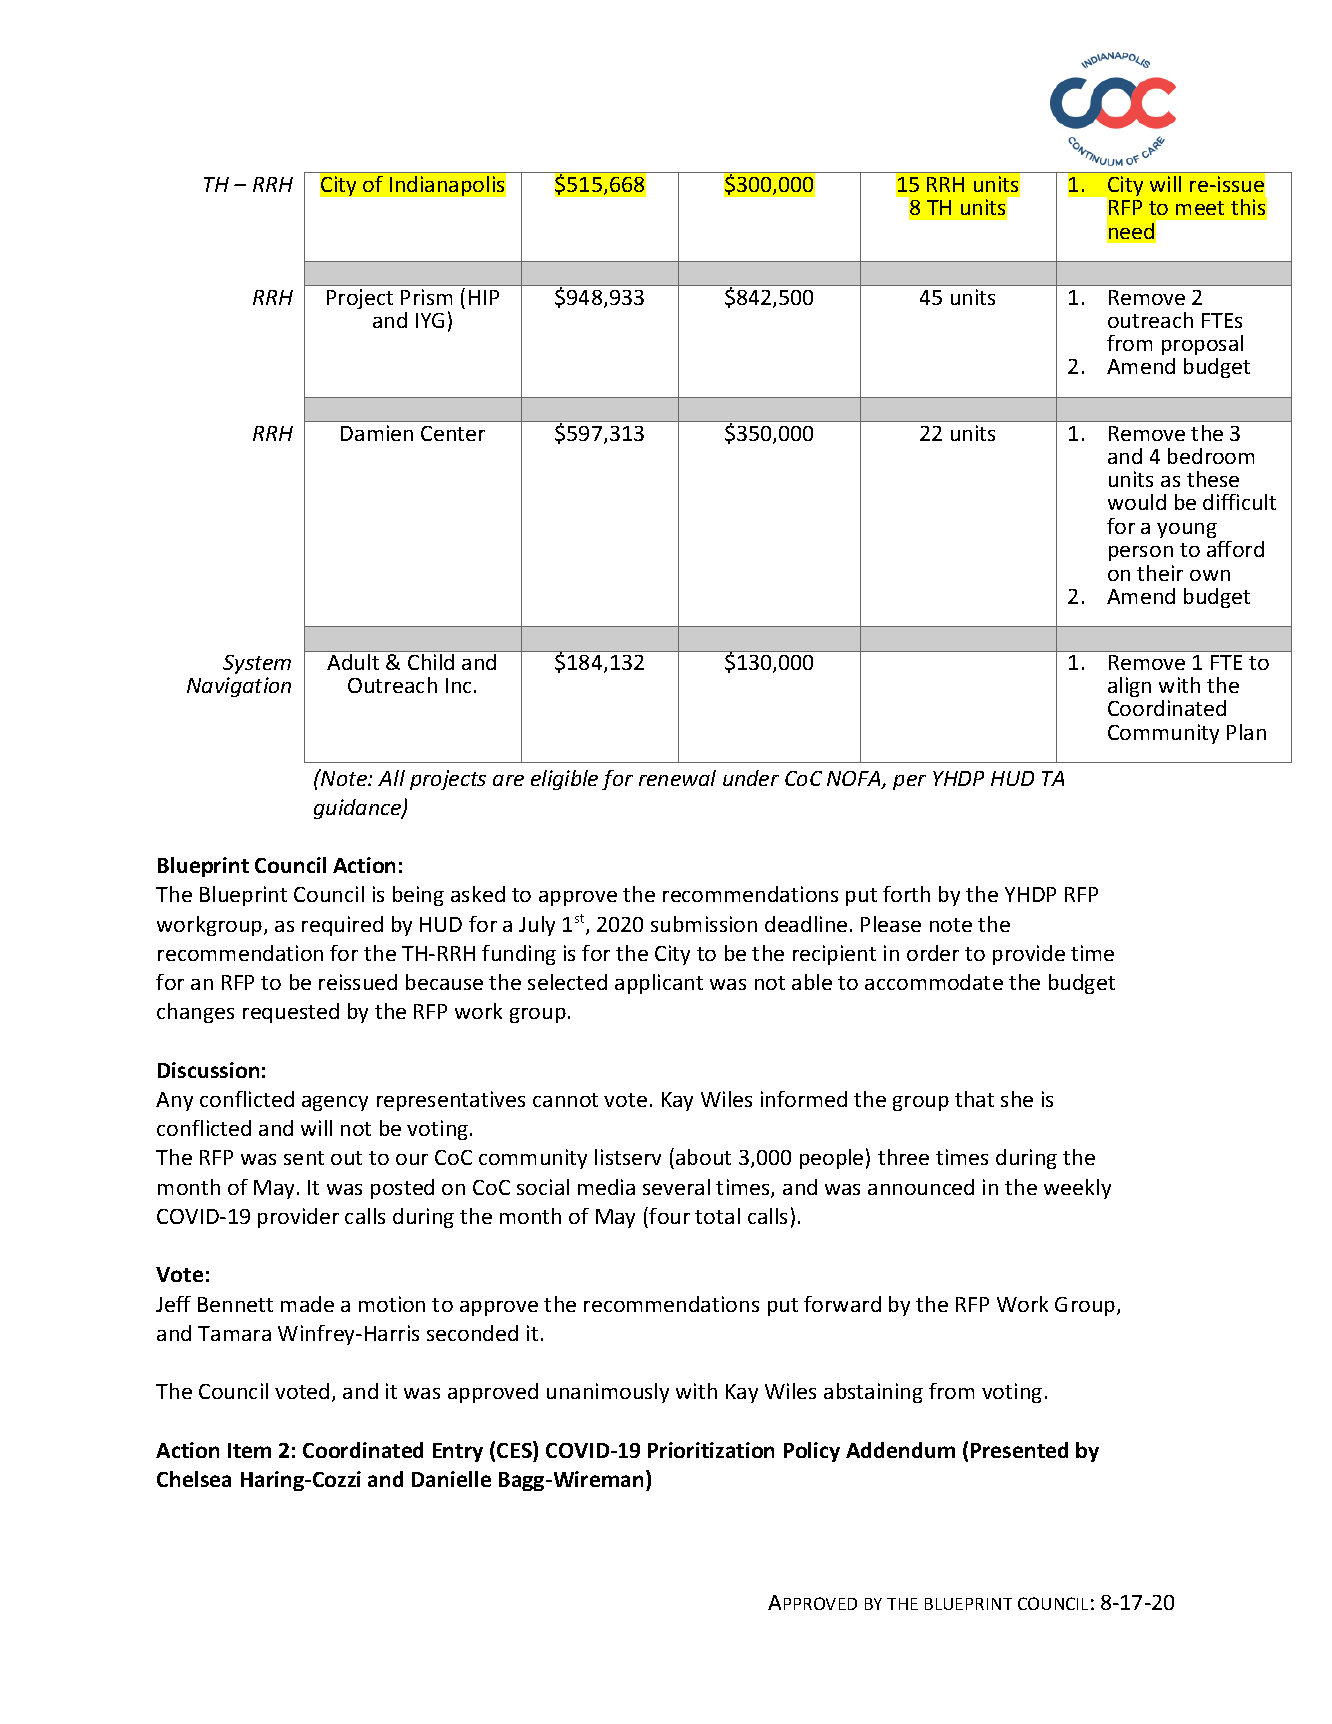  What do you see at coordinates (906, 894) in the screenshot?
I see `forth` at bounding box center [906, 894].
